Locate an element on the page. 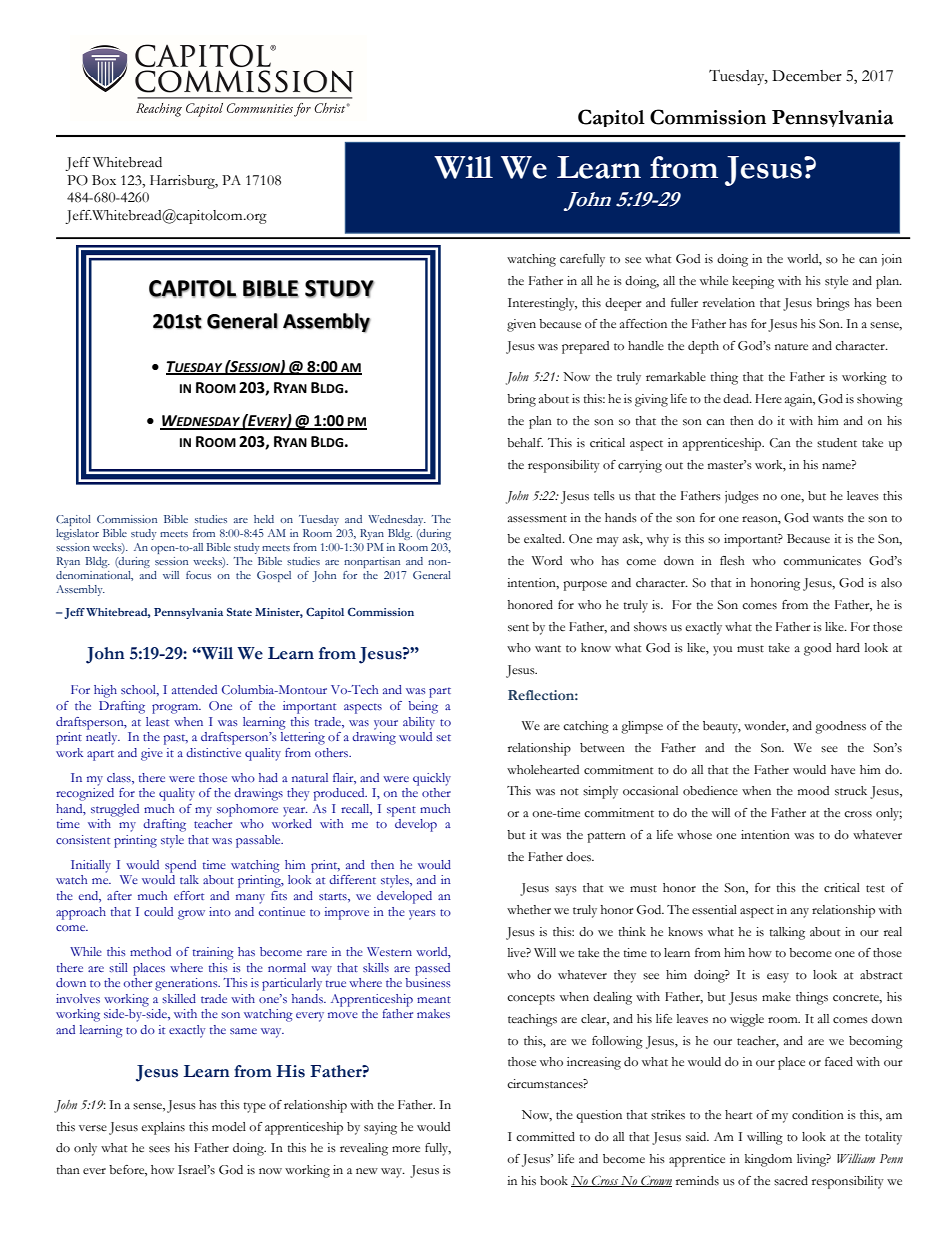 The image size is (952, 1233). Box is located at coordinates (104, 180).
